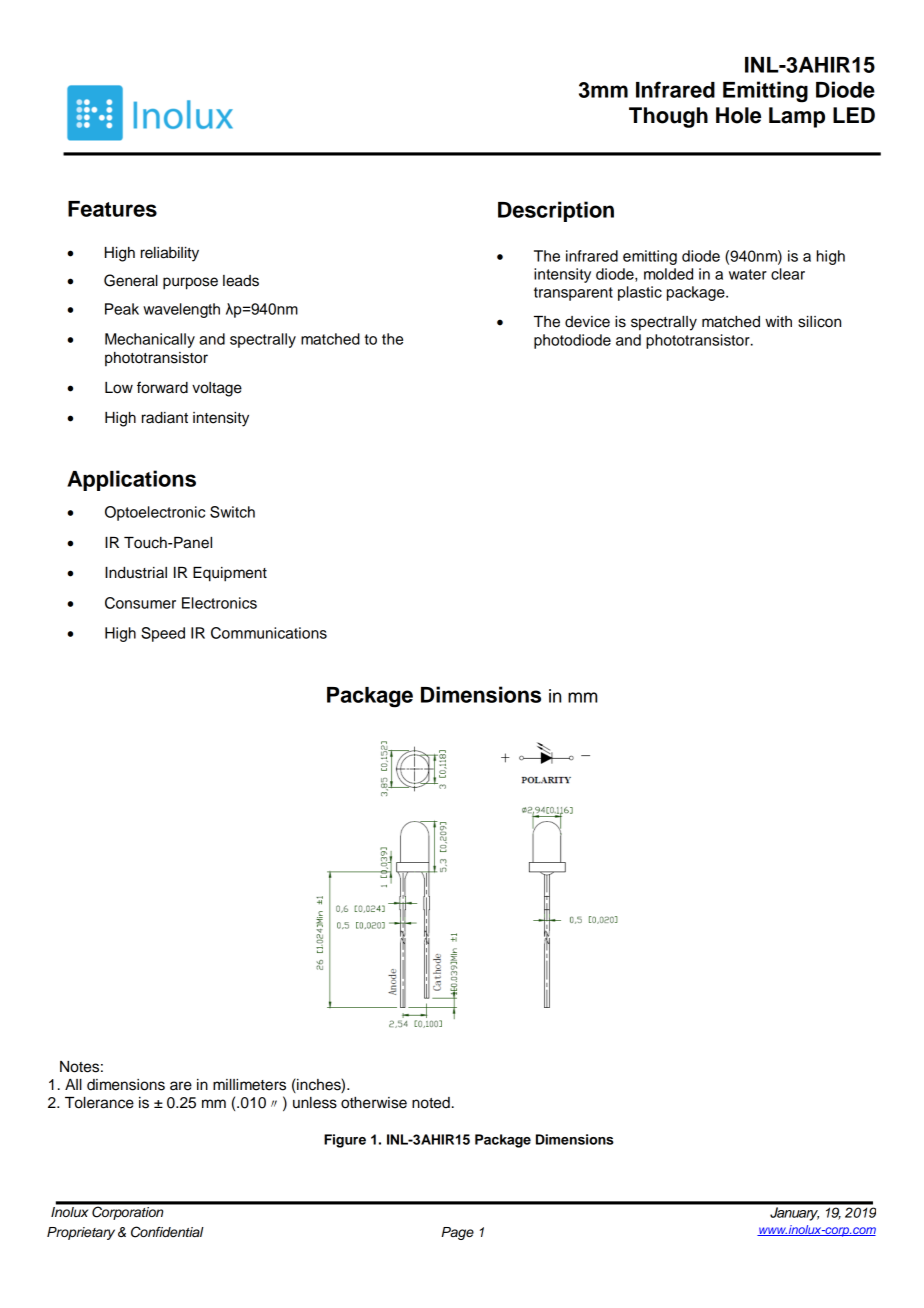  Describe the element at coordinates (819, 322) in the screenshot. I see `silicon` at that location.
